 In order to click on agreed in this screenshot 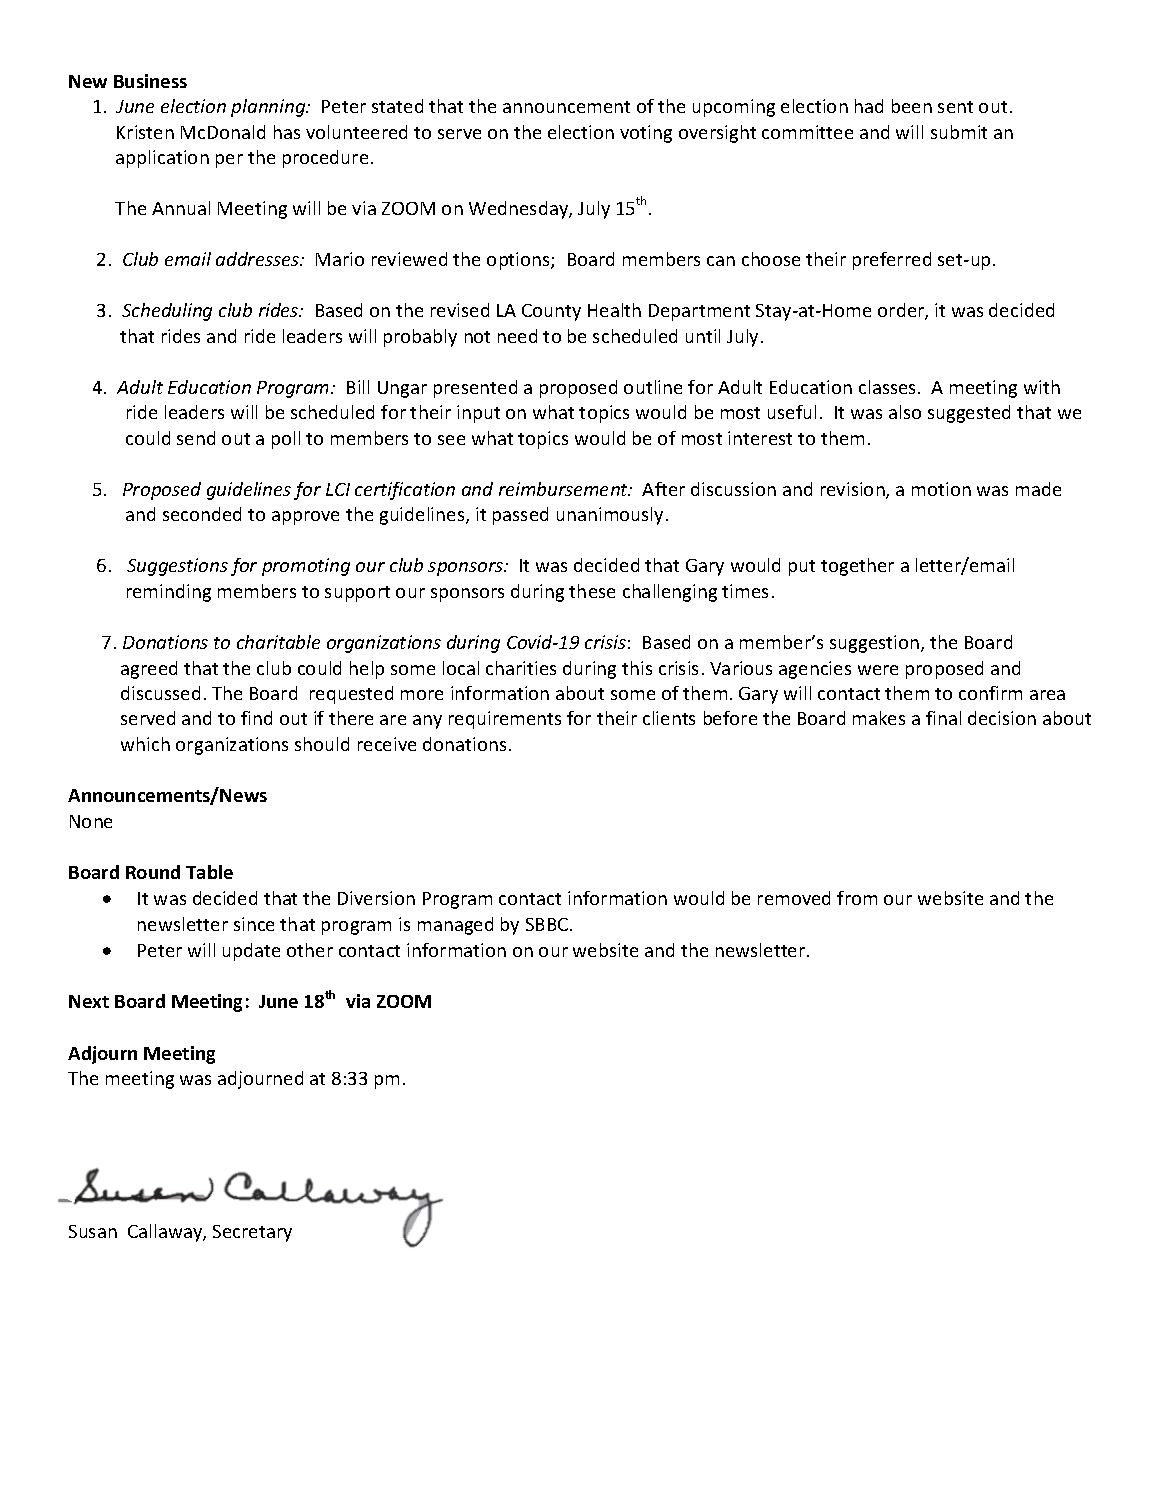, I will do `click(149, 670)`.
